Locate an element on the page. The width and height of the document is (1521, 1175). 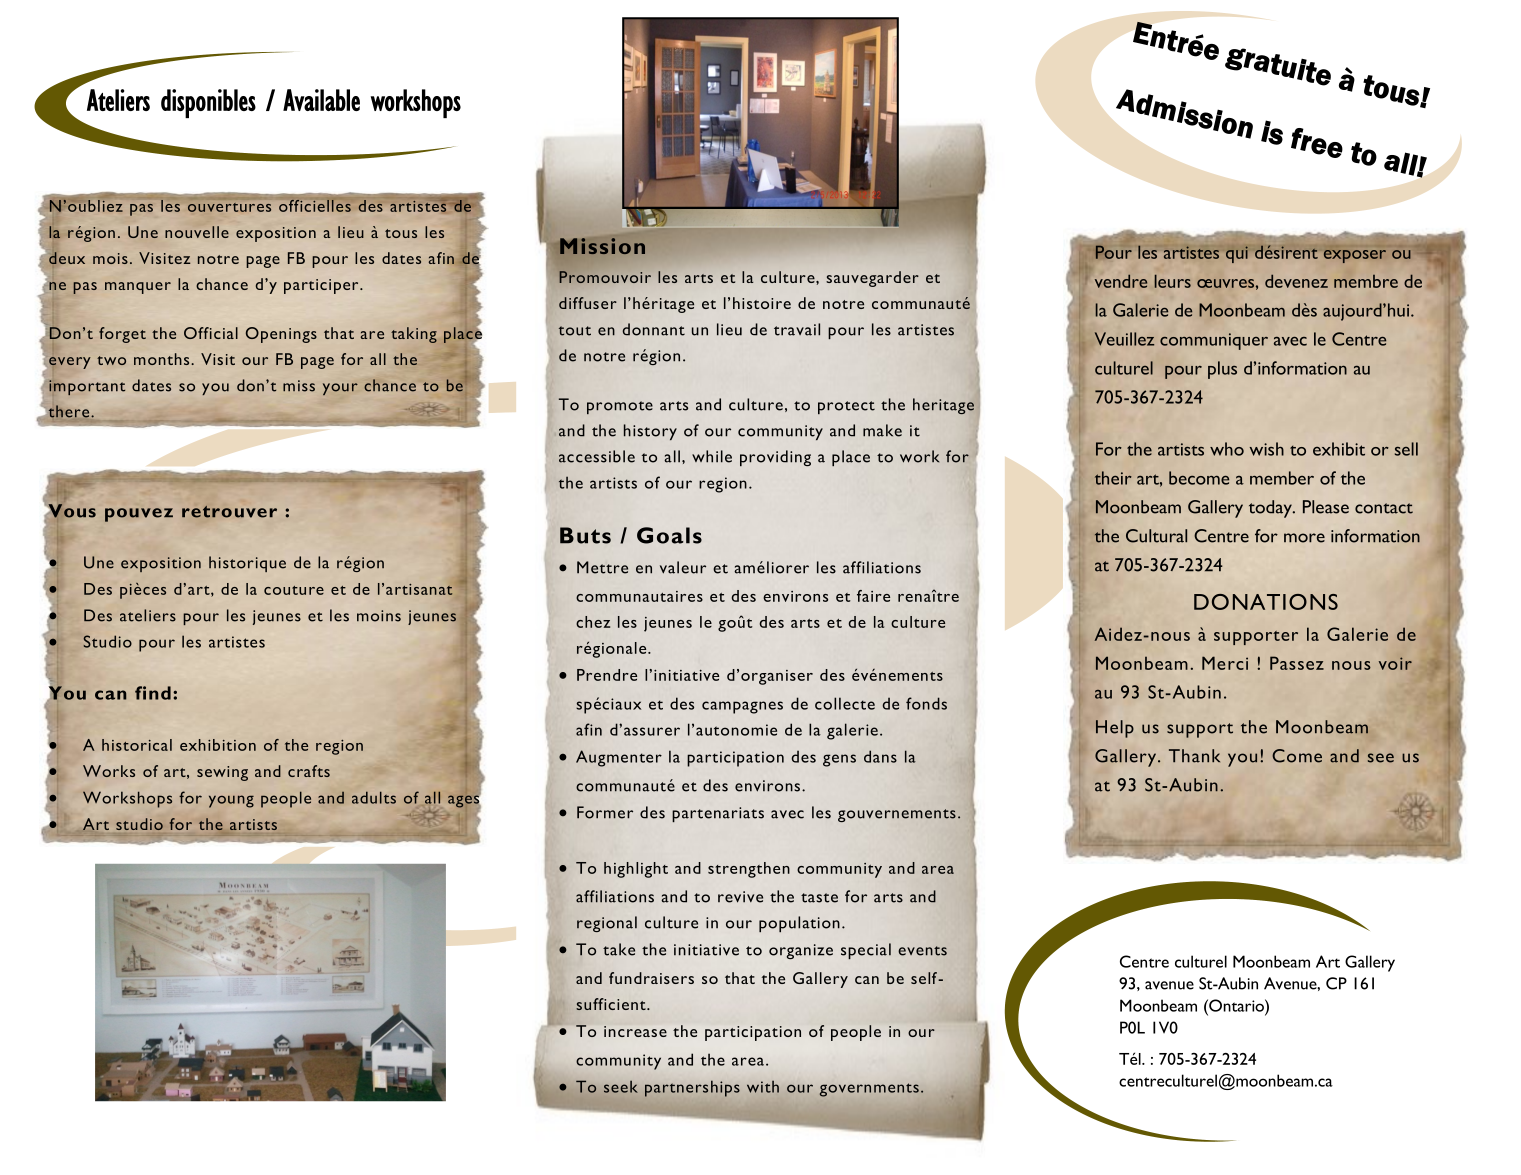
DONATIONS is located at coordinates (1266, 602).
